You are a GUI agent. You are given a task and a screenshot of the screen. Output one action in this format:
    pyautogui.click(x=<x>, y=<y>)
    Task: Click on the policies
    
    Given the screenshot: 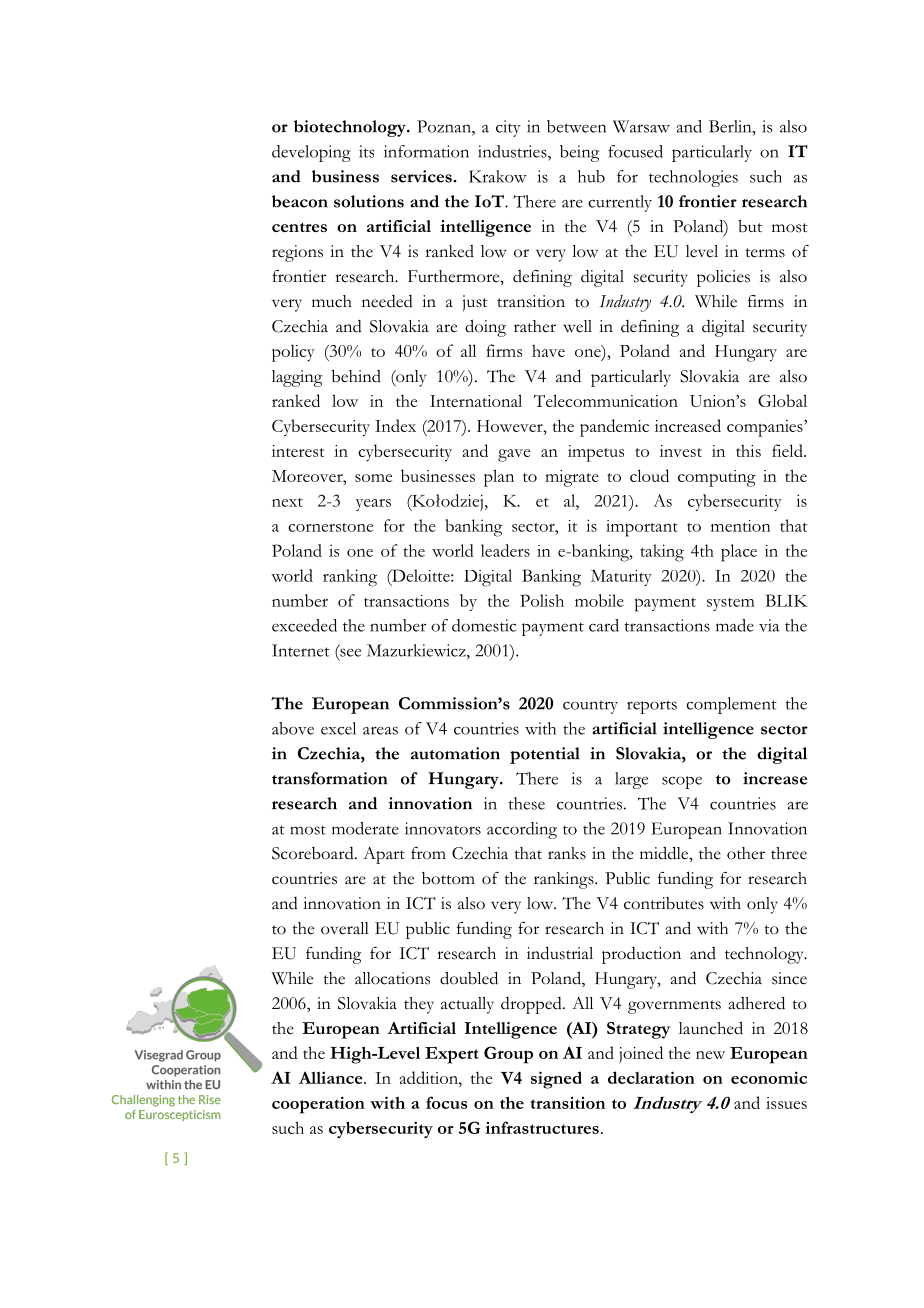 What is the action you would take?
    pyautogui.click(x=723, y=278)
